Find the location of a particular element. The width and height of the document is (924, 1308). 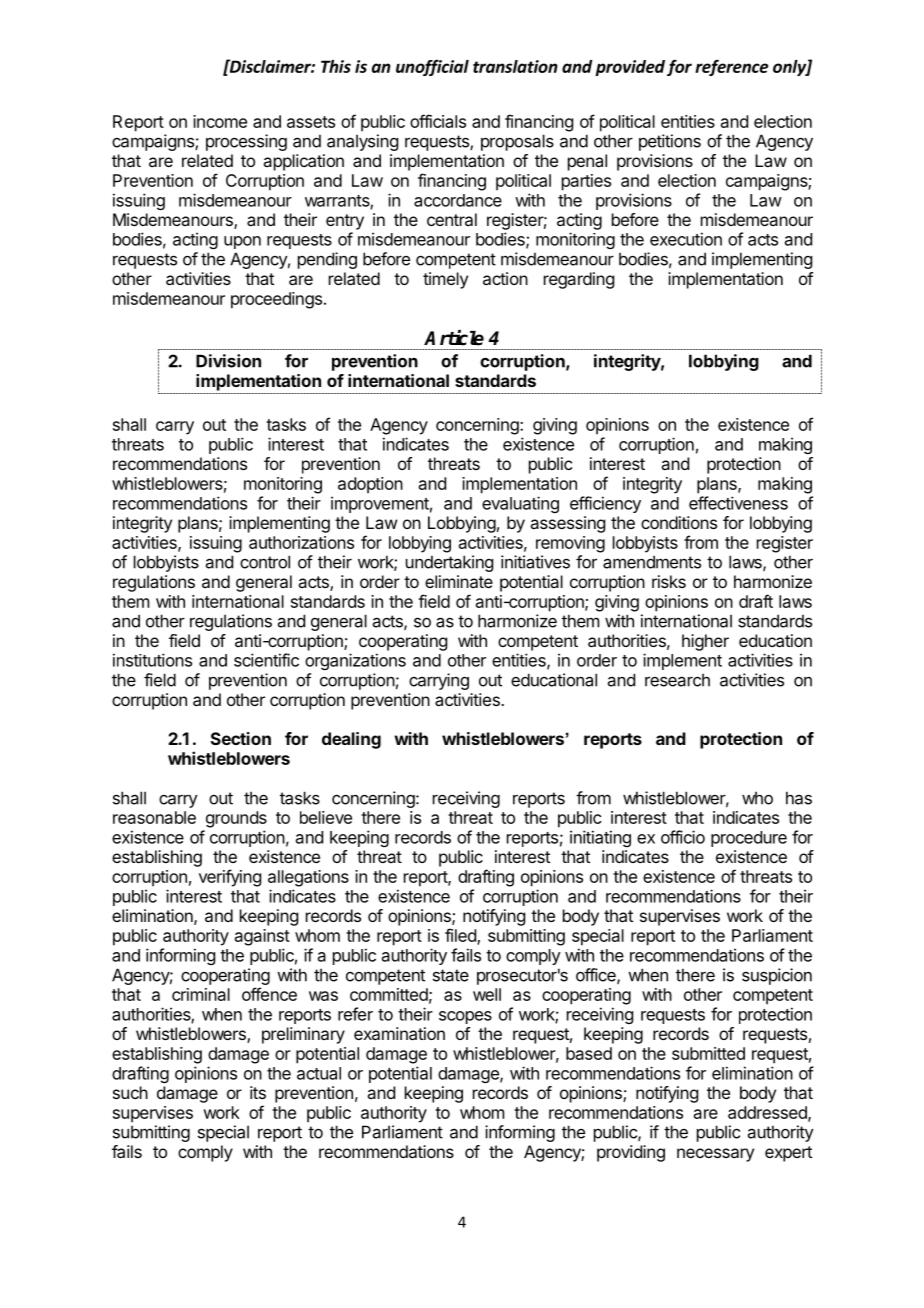

officials is located at coordinates (438, 121).
